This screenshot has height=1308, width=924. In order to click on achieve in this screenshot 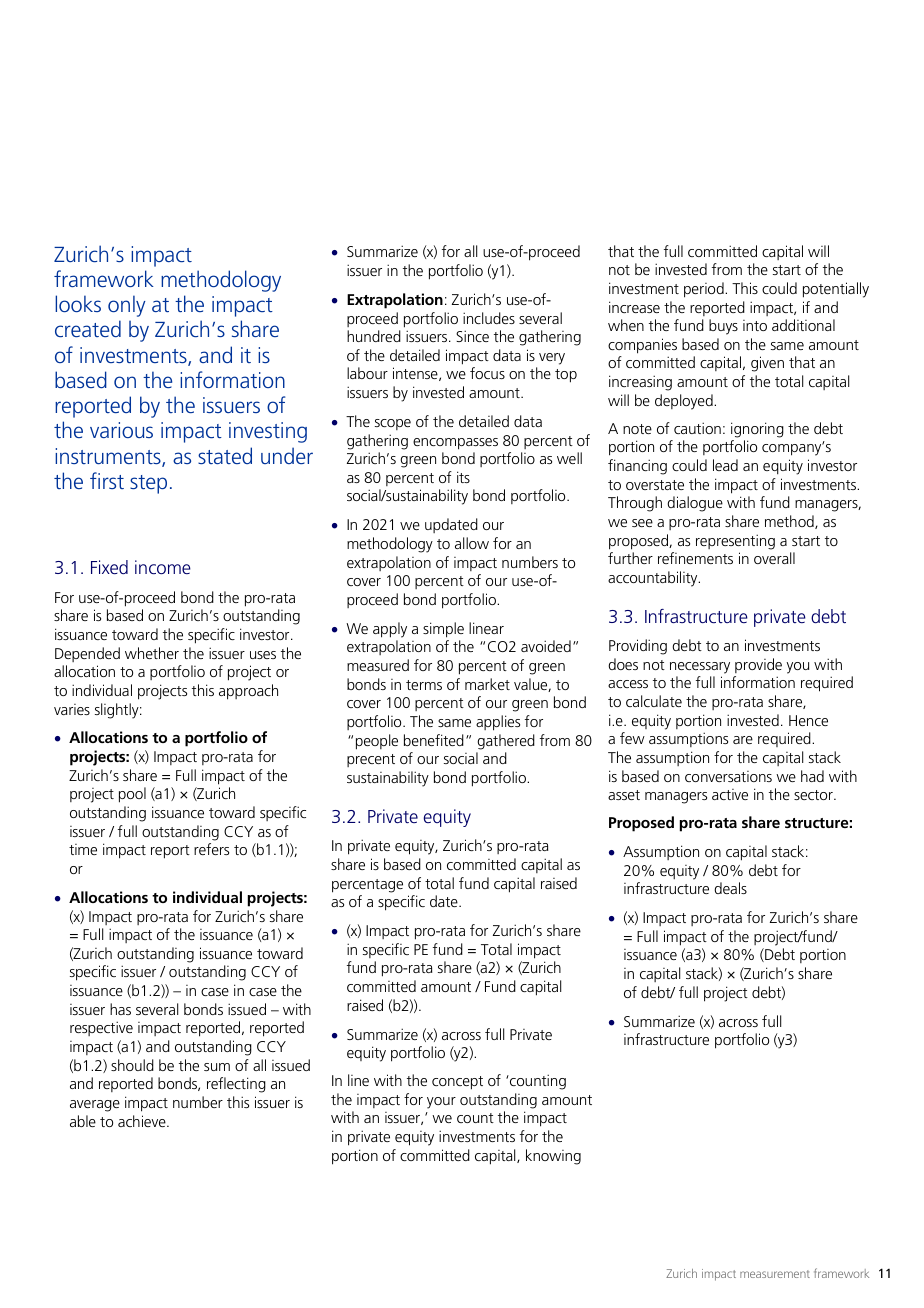, I will do `click(143, 1121)`.
